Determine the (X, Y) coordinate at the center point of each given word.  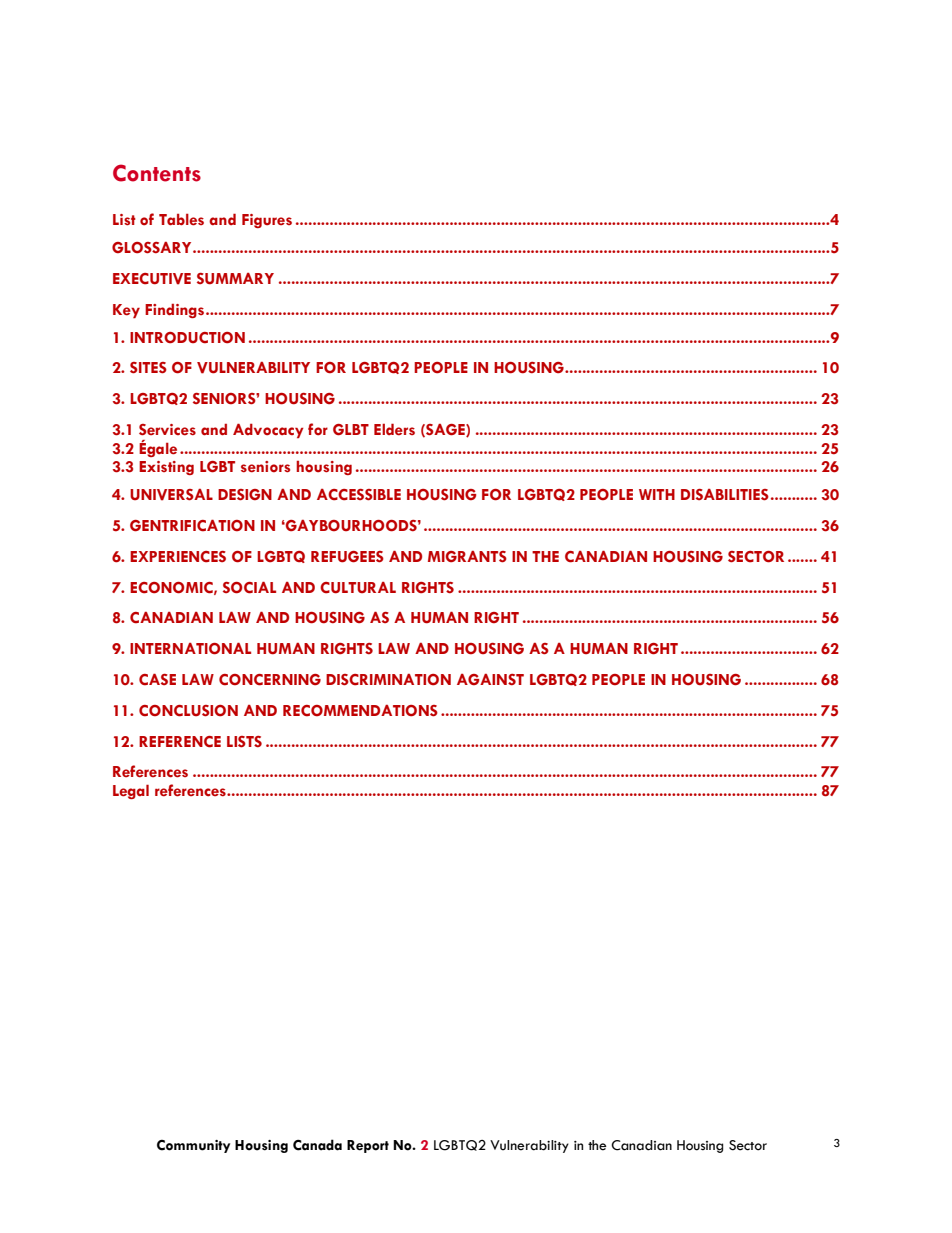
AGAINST (490, 679)
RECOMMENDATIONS (360, 711)
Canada (317, 1145)
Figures (267, 221)
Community (193, 1146)
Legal (131, 791)
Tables (181, 219)
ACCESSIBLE (359, 495)
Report (368, 1146)
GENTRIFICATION (192, 525)
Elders (394, 429)
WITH (657, 494)
